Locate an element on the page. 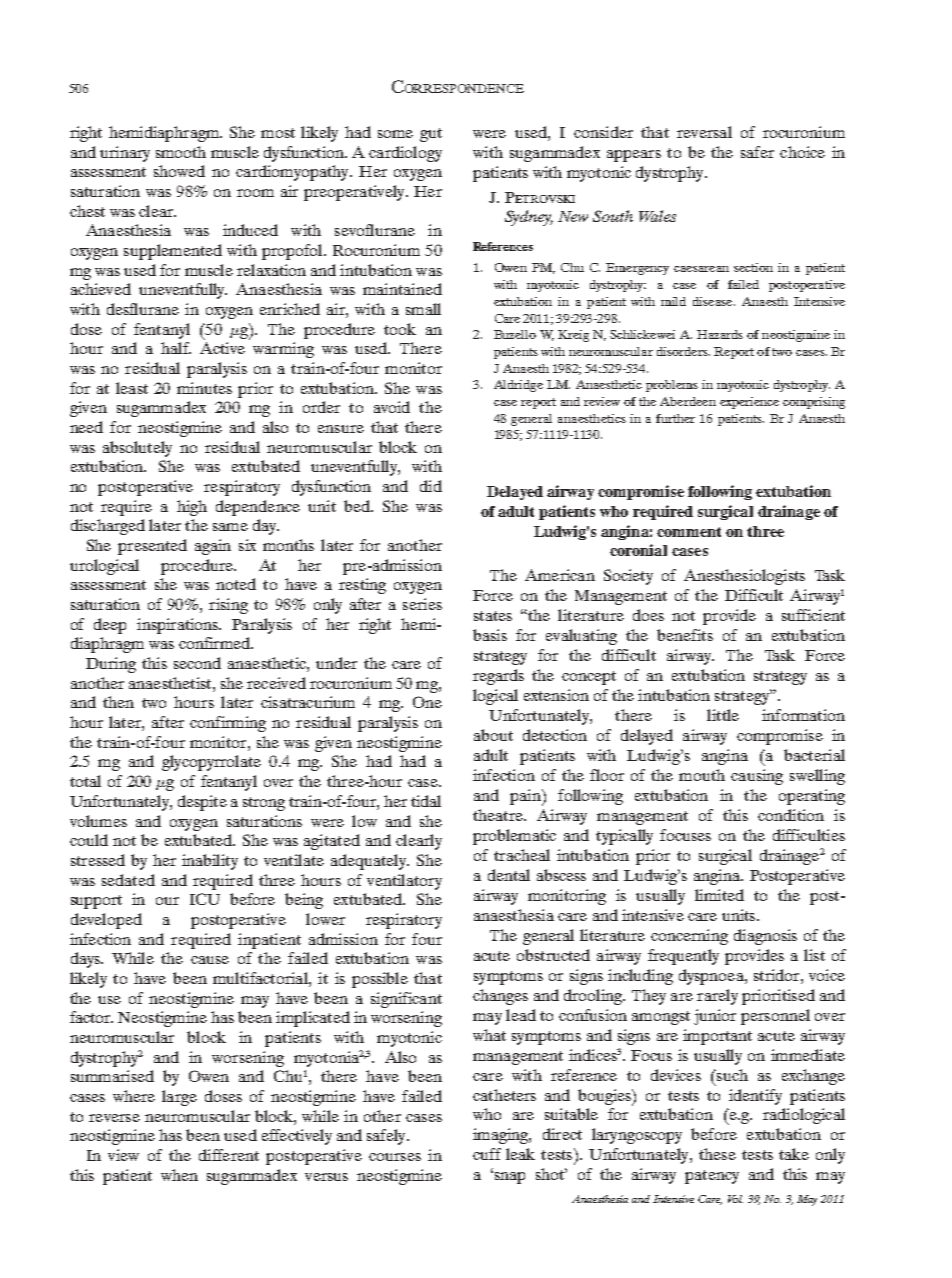 The height and width of the image is (1278, 952). safer is located at coordinates (757, 152).
